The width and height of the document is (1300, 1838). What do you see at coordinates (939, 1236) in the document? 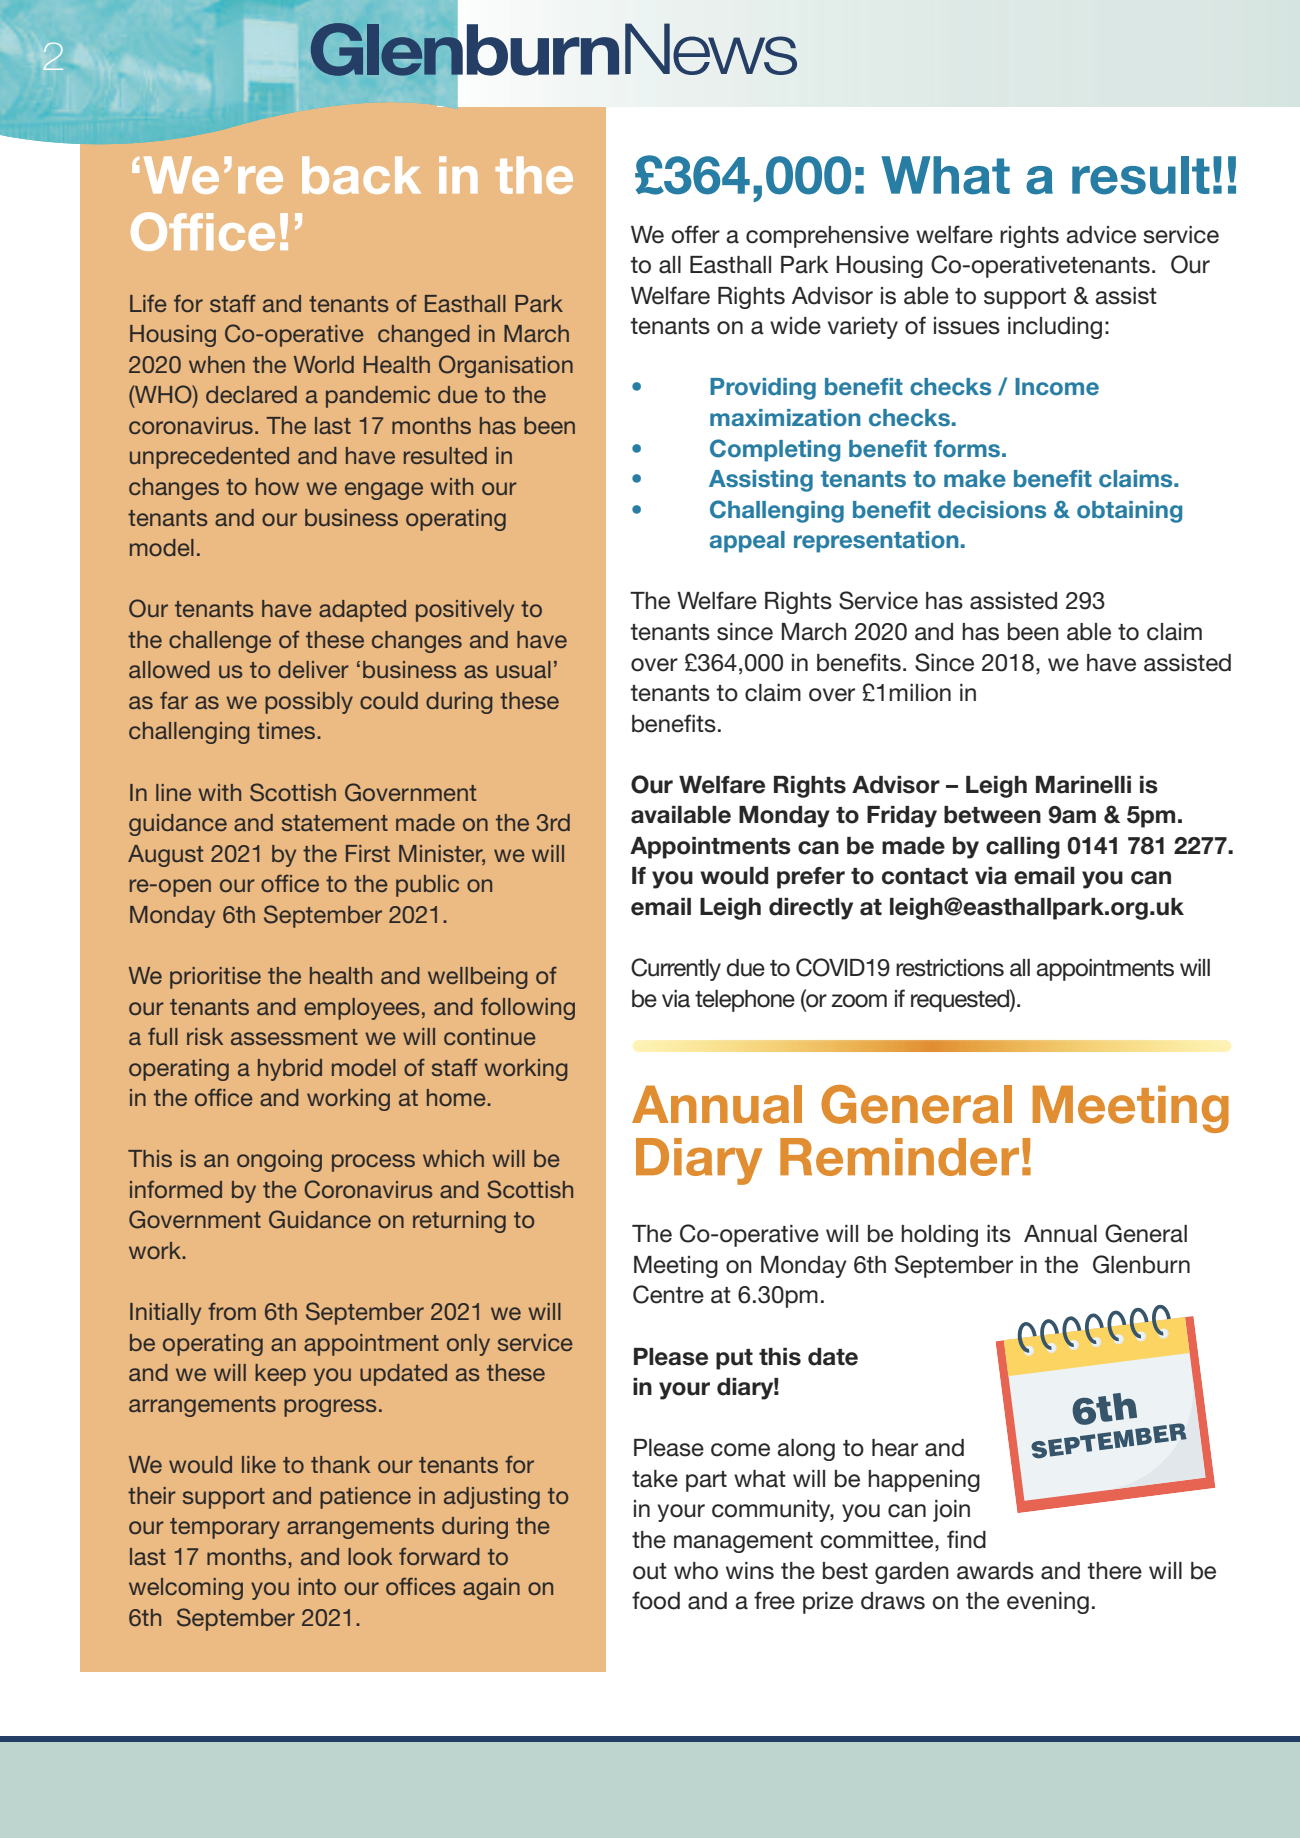
I see `holding` at bounding box center [939, 1236].
